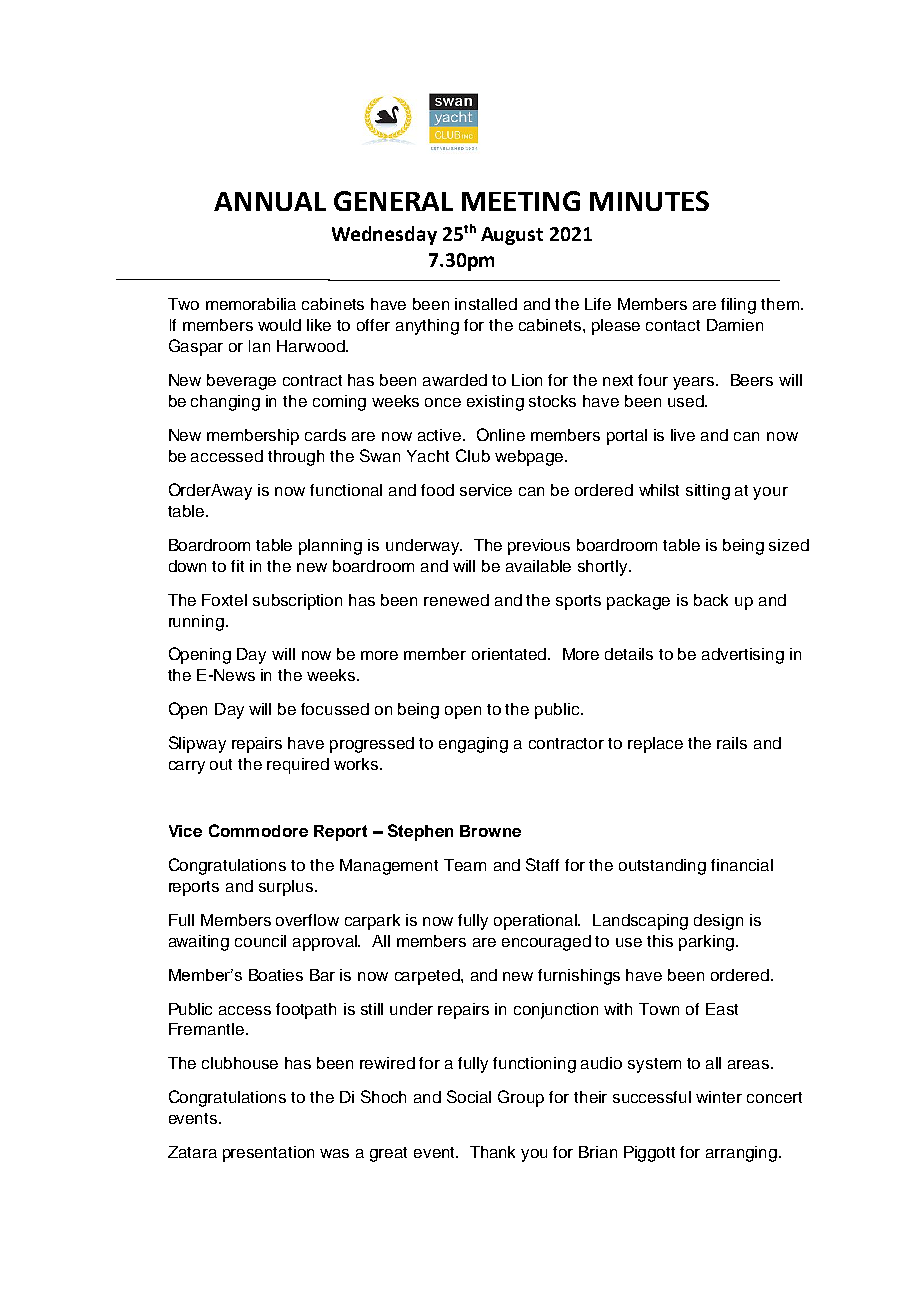 This screenshot has width=924, height=1308. I want to click on Commodore, so click(258, 830).
